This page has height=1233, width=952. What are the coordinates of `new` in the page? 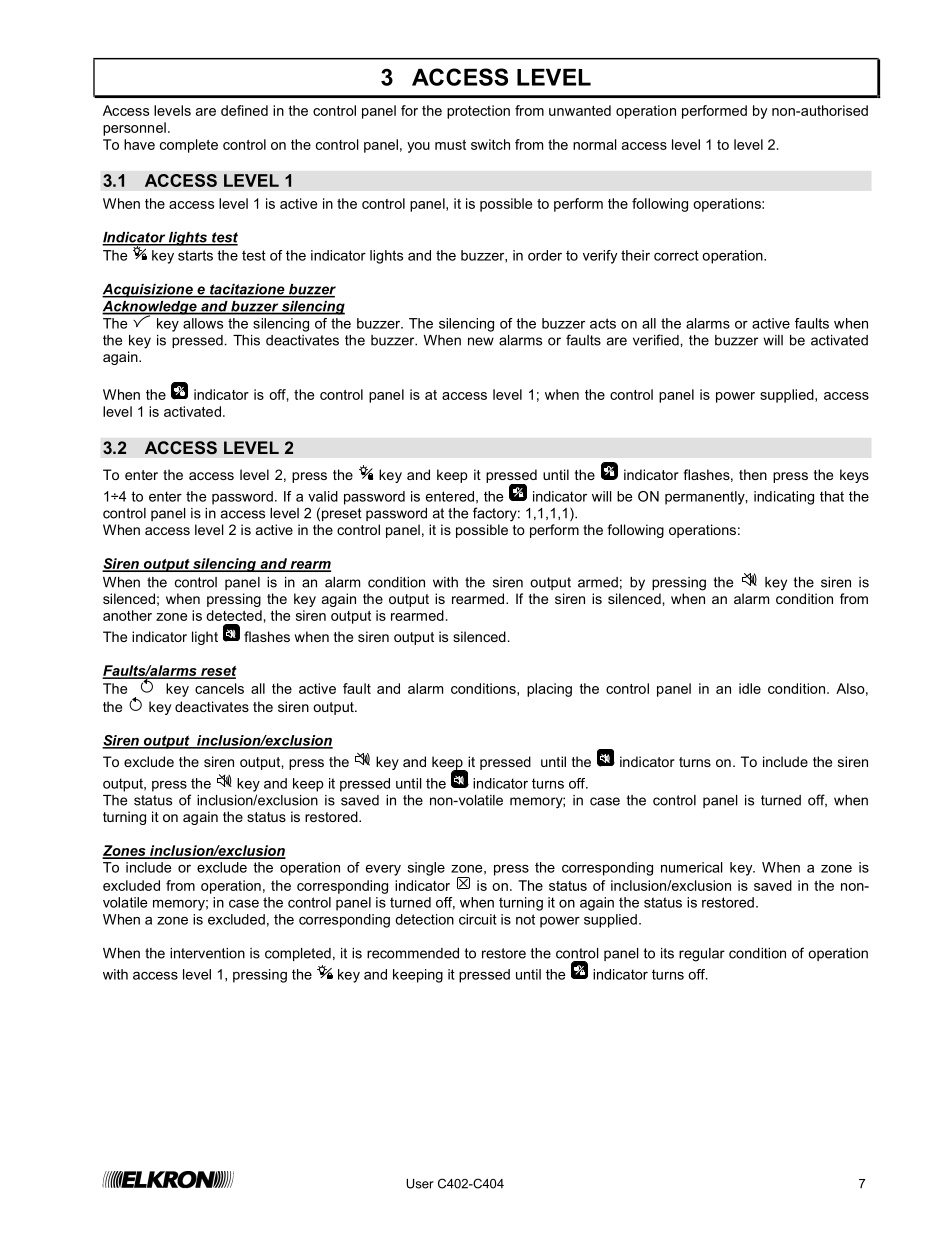 It's located at (481, 341).
